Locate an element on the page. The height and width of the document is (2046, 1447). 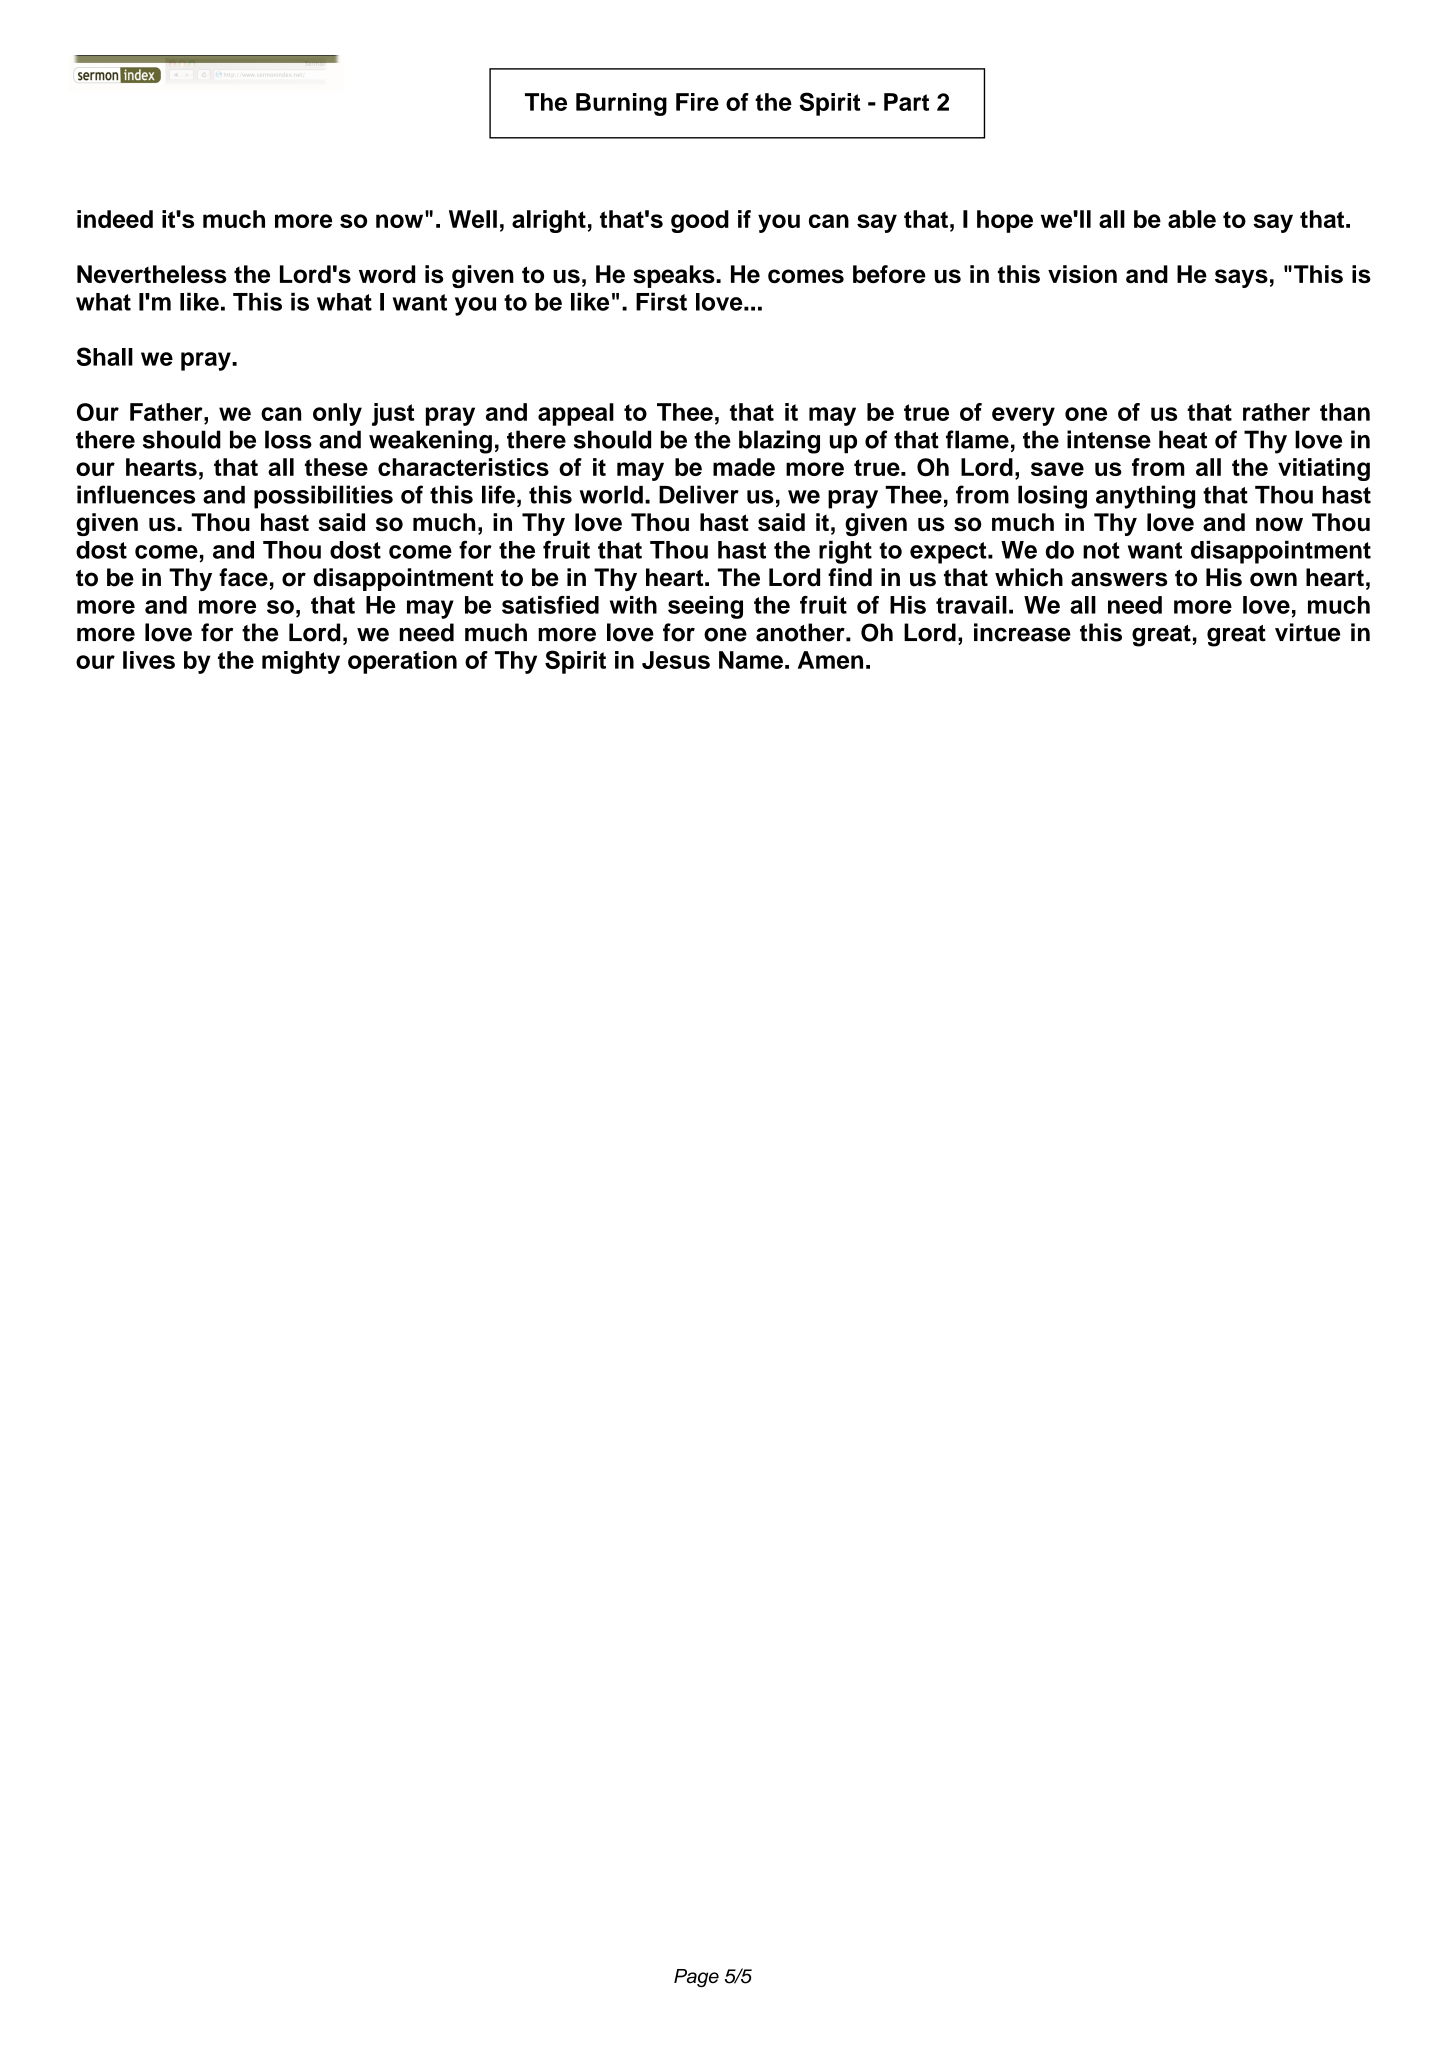
Fire is located at coordinates (697, 102).
